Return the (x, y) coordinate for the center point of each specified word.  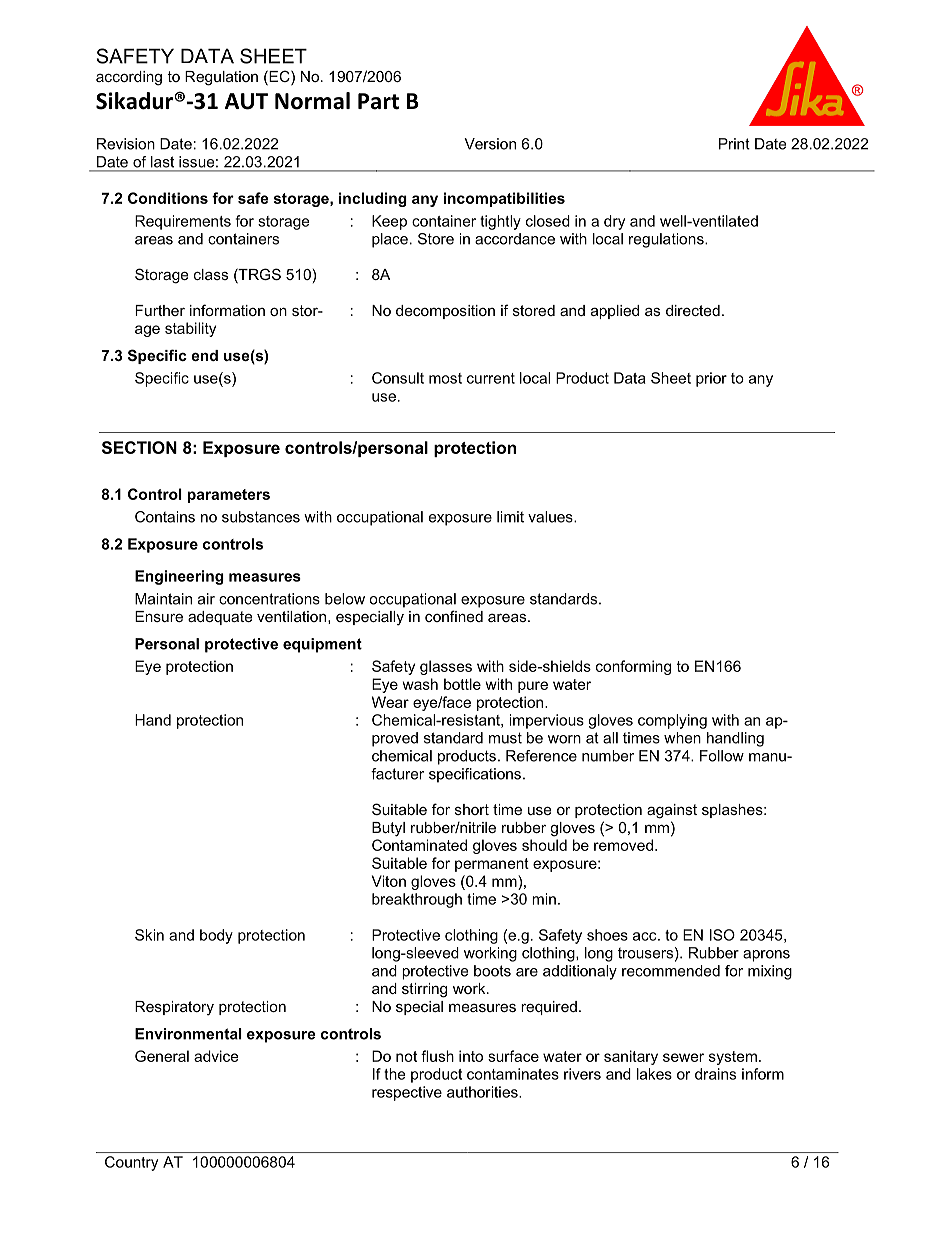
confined (454, 616)
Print (734, 144)
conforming (633, 667)
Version (490, 144)
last (162, 162)
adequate (220, 618)
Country (131, 1163)
